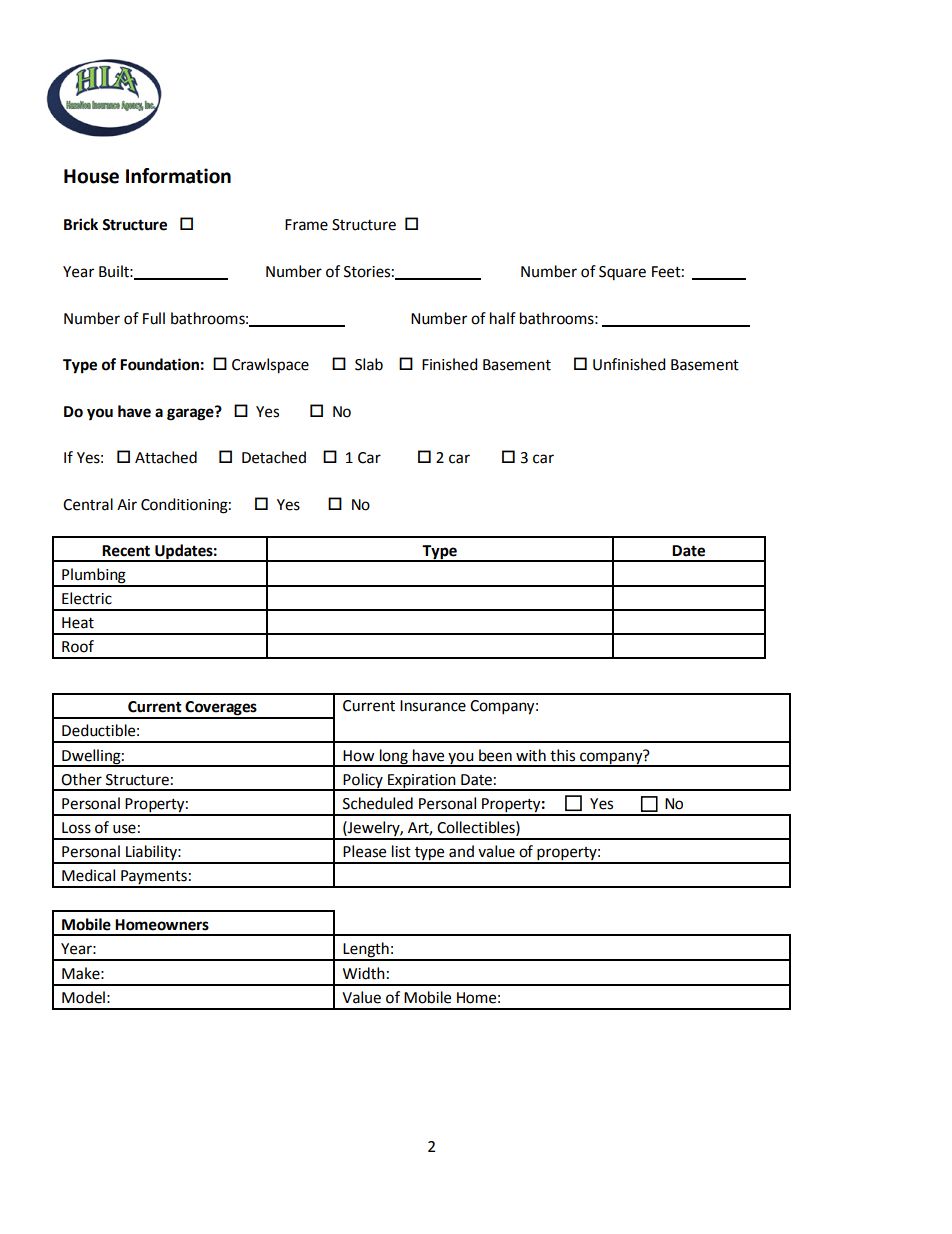 The height and width of the screenshot is (1234, 952). I want to click on Roof, so click(78, 646).
